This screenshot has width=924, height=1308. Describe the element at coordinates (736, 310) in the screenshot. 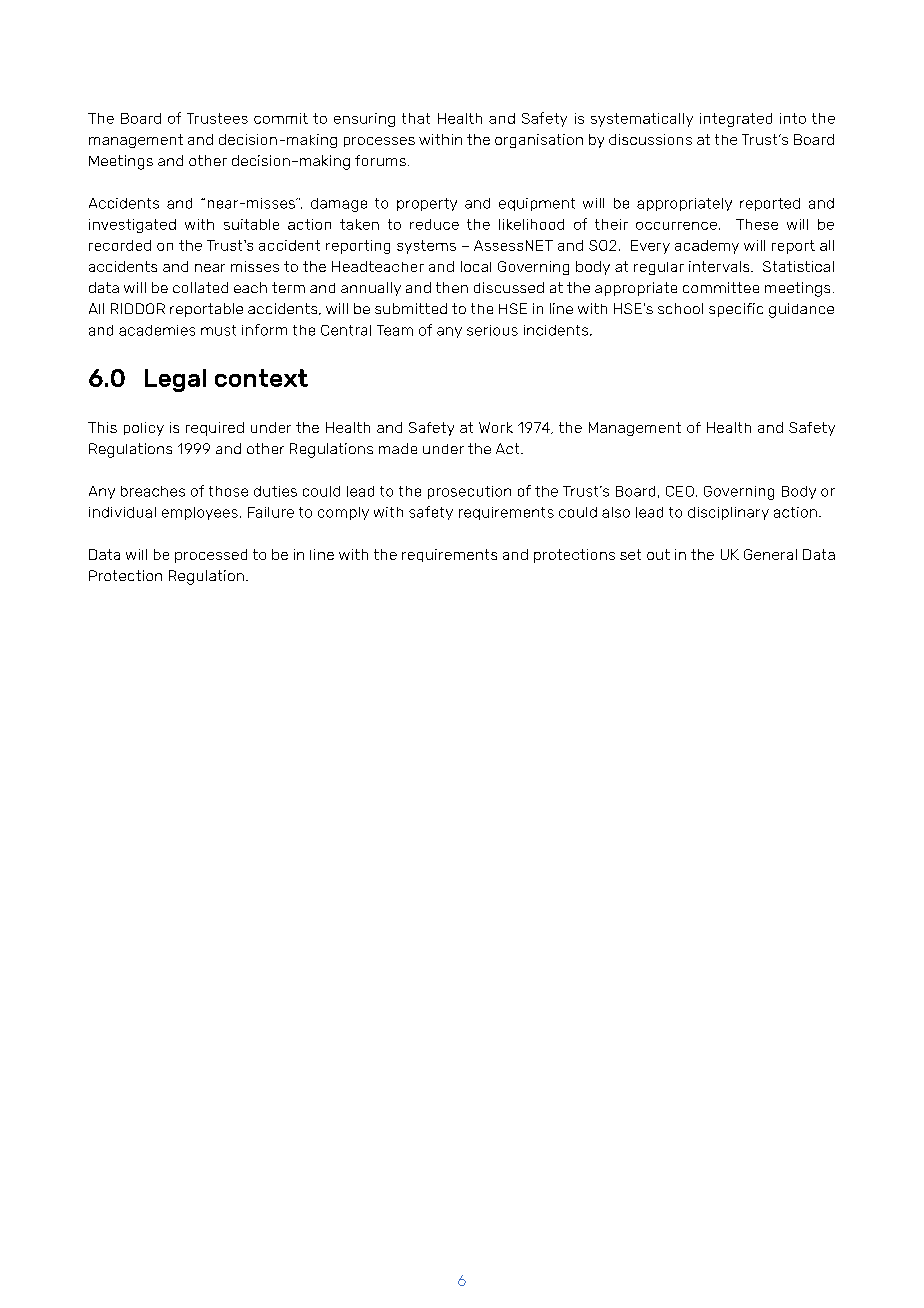

I see `specific` at that location.
